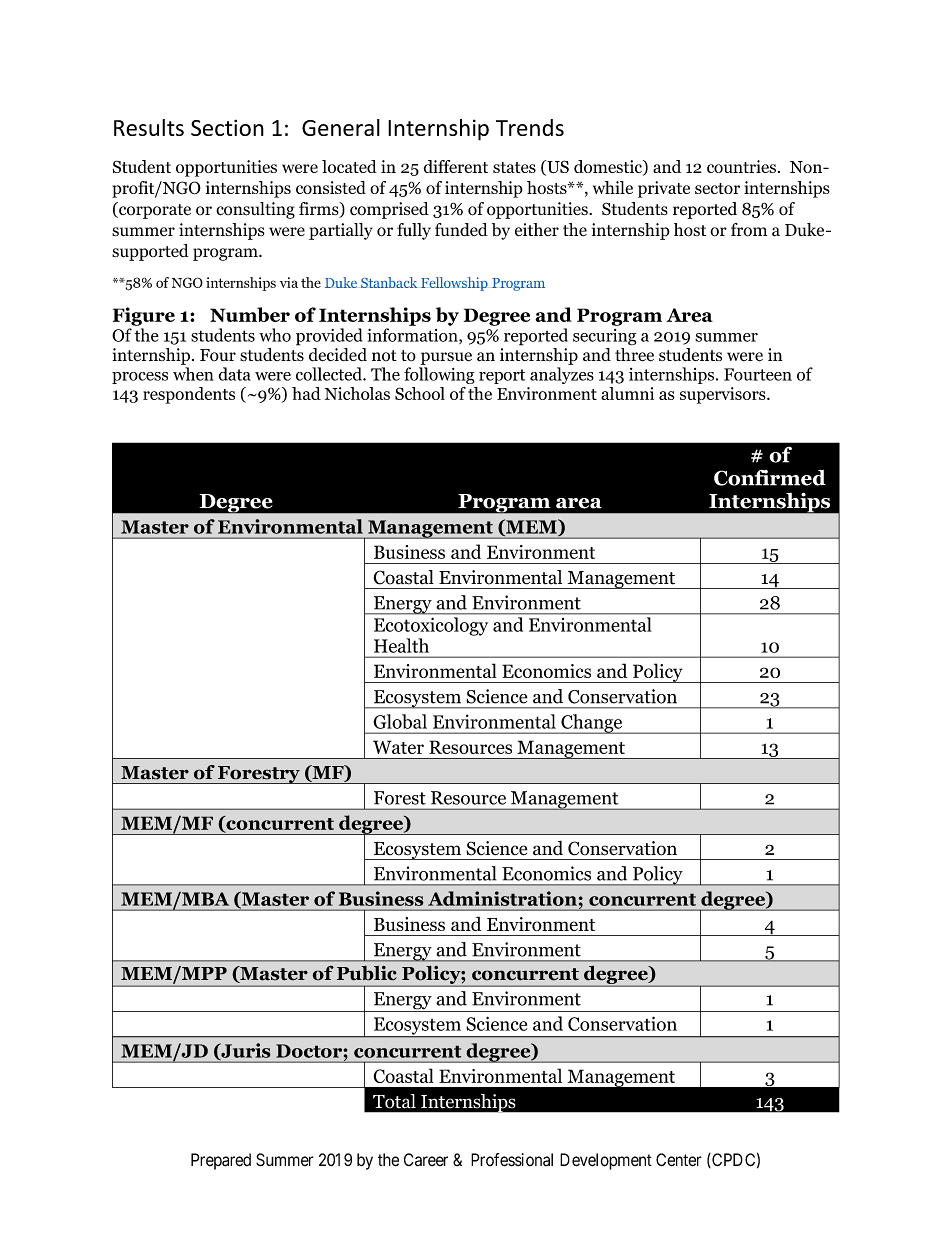 The image size is (952, 1233). Describe the element at coordinates (420, 393) in the screenshot. I see `School` at that location.
